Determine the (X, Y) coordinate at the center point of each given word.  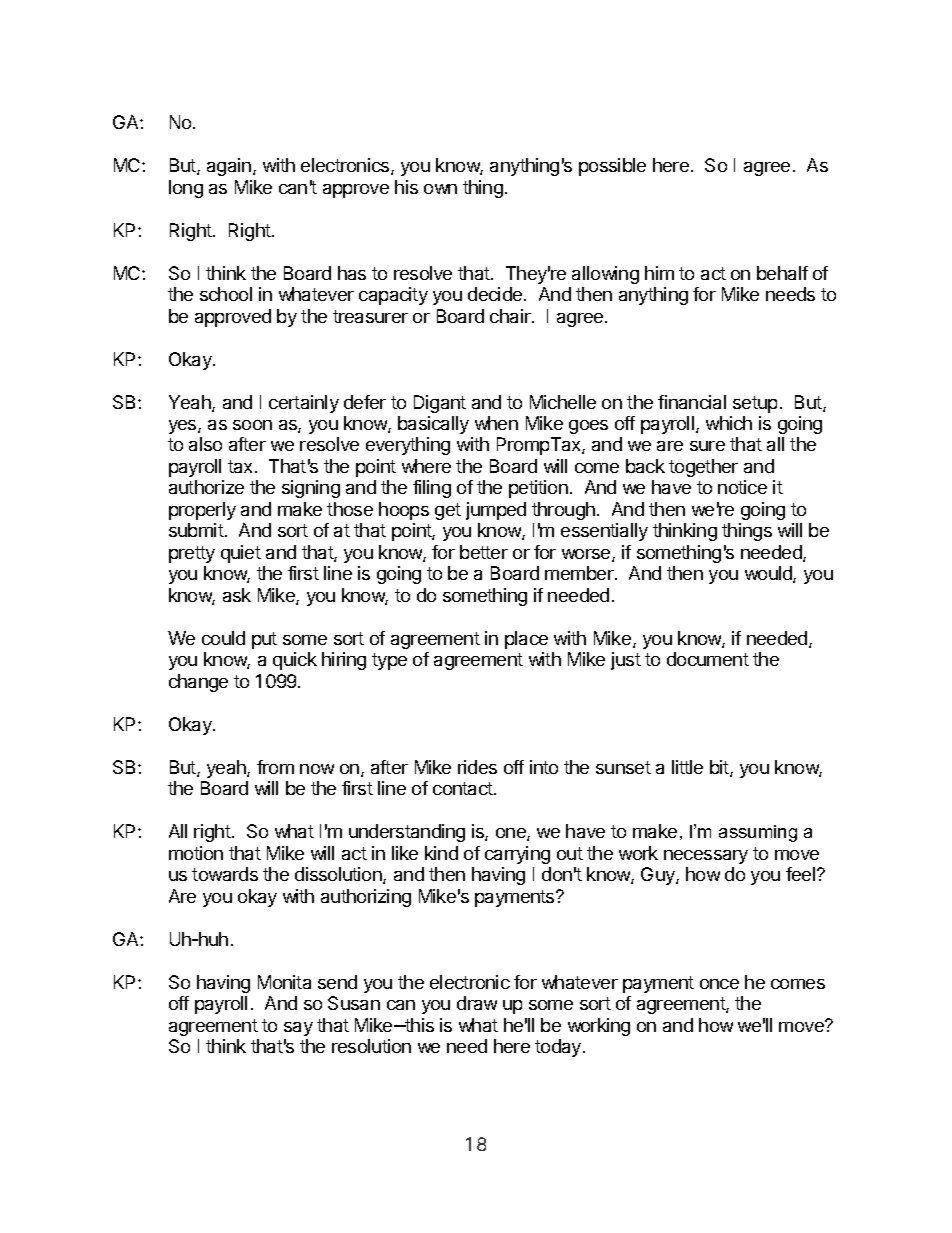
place (526, 640)
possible (612, 167)
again (229, 167)
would (769, 574)
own (440, 189)
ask (237, 595)
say (298, 1029)
